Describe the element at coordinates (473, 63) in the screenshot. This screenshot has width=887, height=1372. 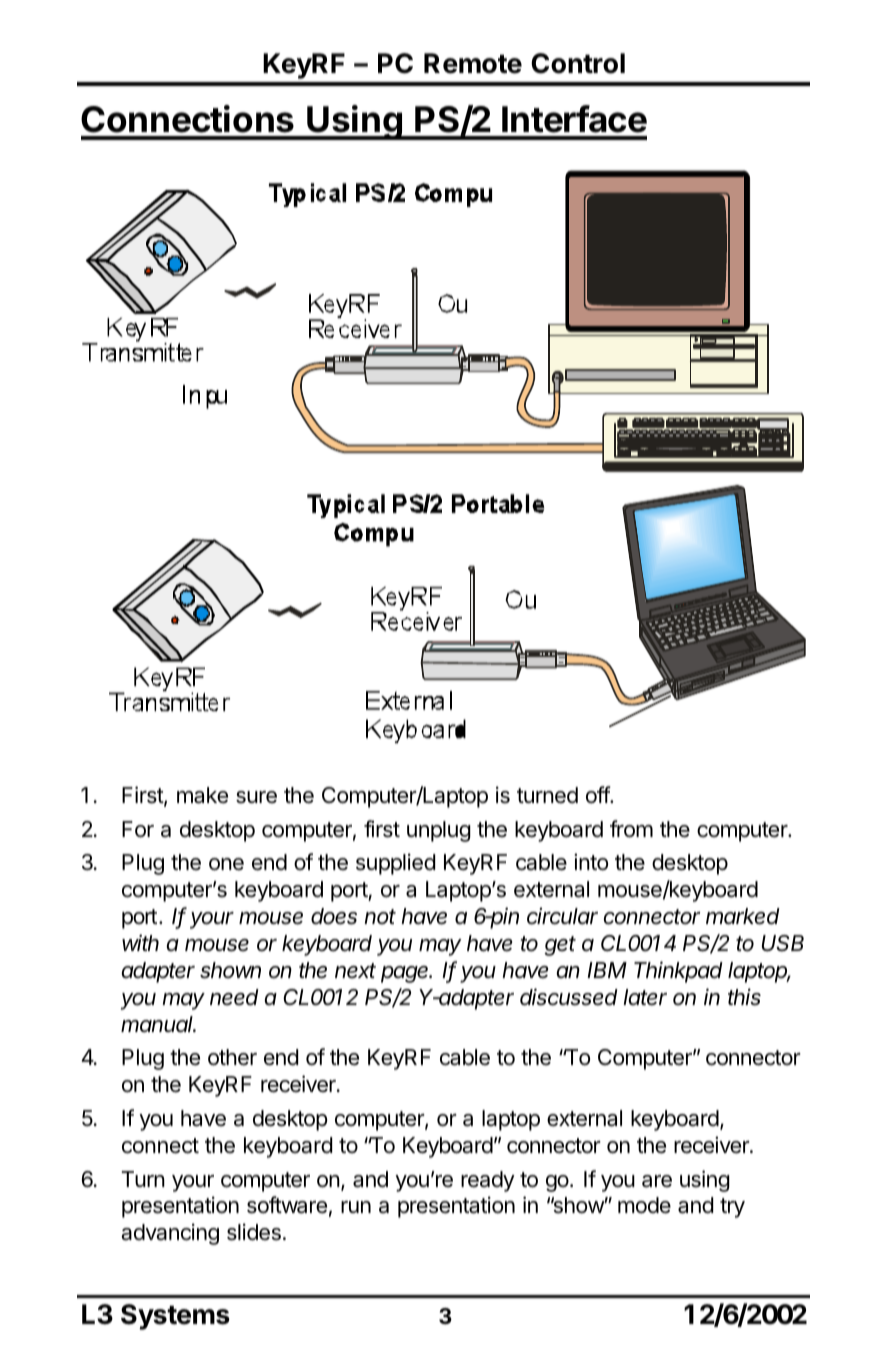
I see `Remote` at that location.
